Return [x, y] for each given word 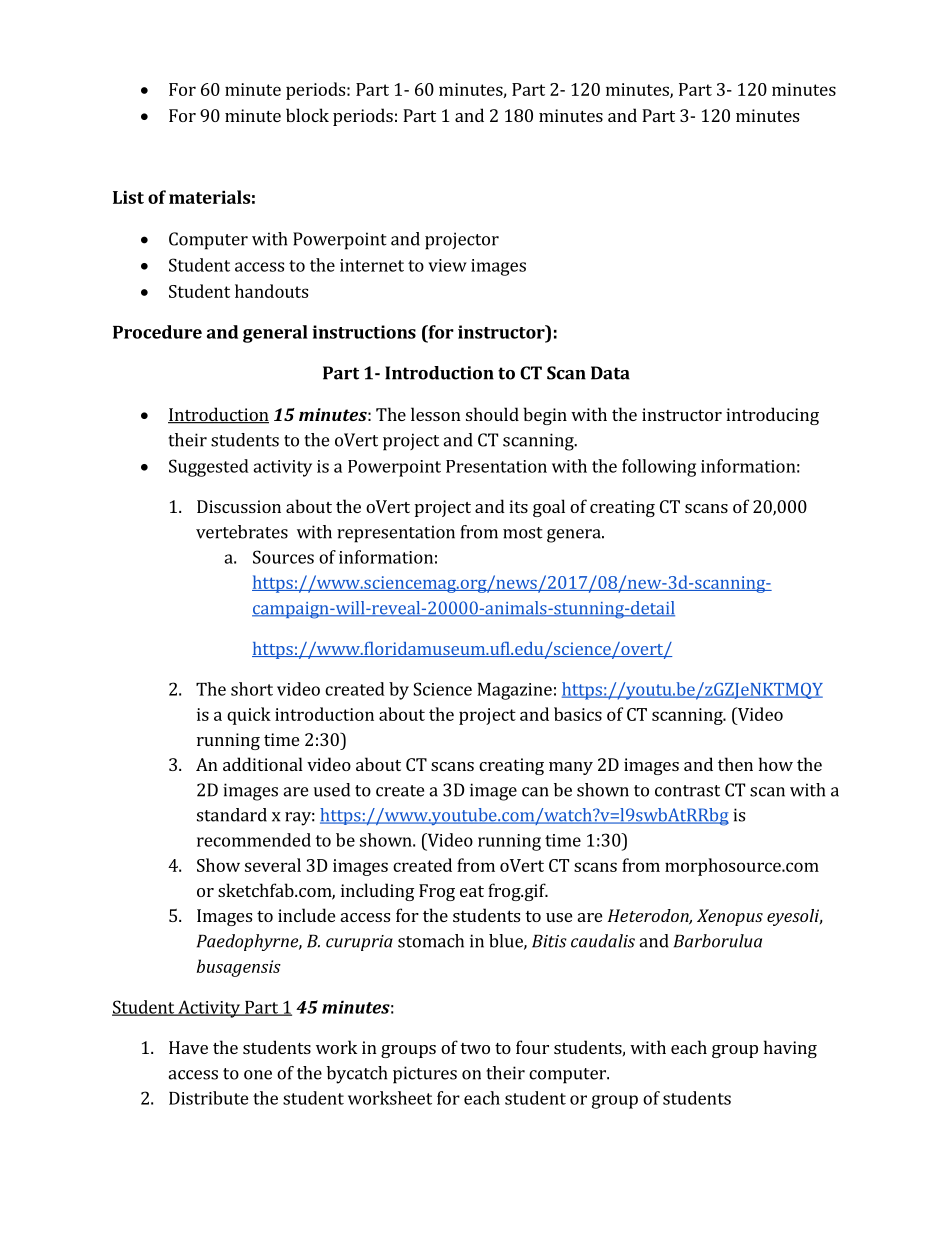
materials [209, 197]
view [447, 265]
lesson [436, 414]
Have [188, 1047]
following [659, 468]
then [735, 764]
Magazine [514, 691]
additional [263, 764]
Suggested [209, 468]
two [475, 1048]
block [307, 115]
